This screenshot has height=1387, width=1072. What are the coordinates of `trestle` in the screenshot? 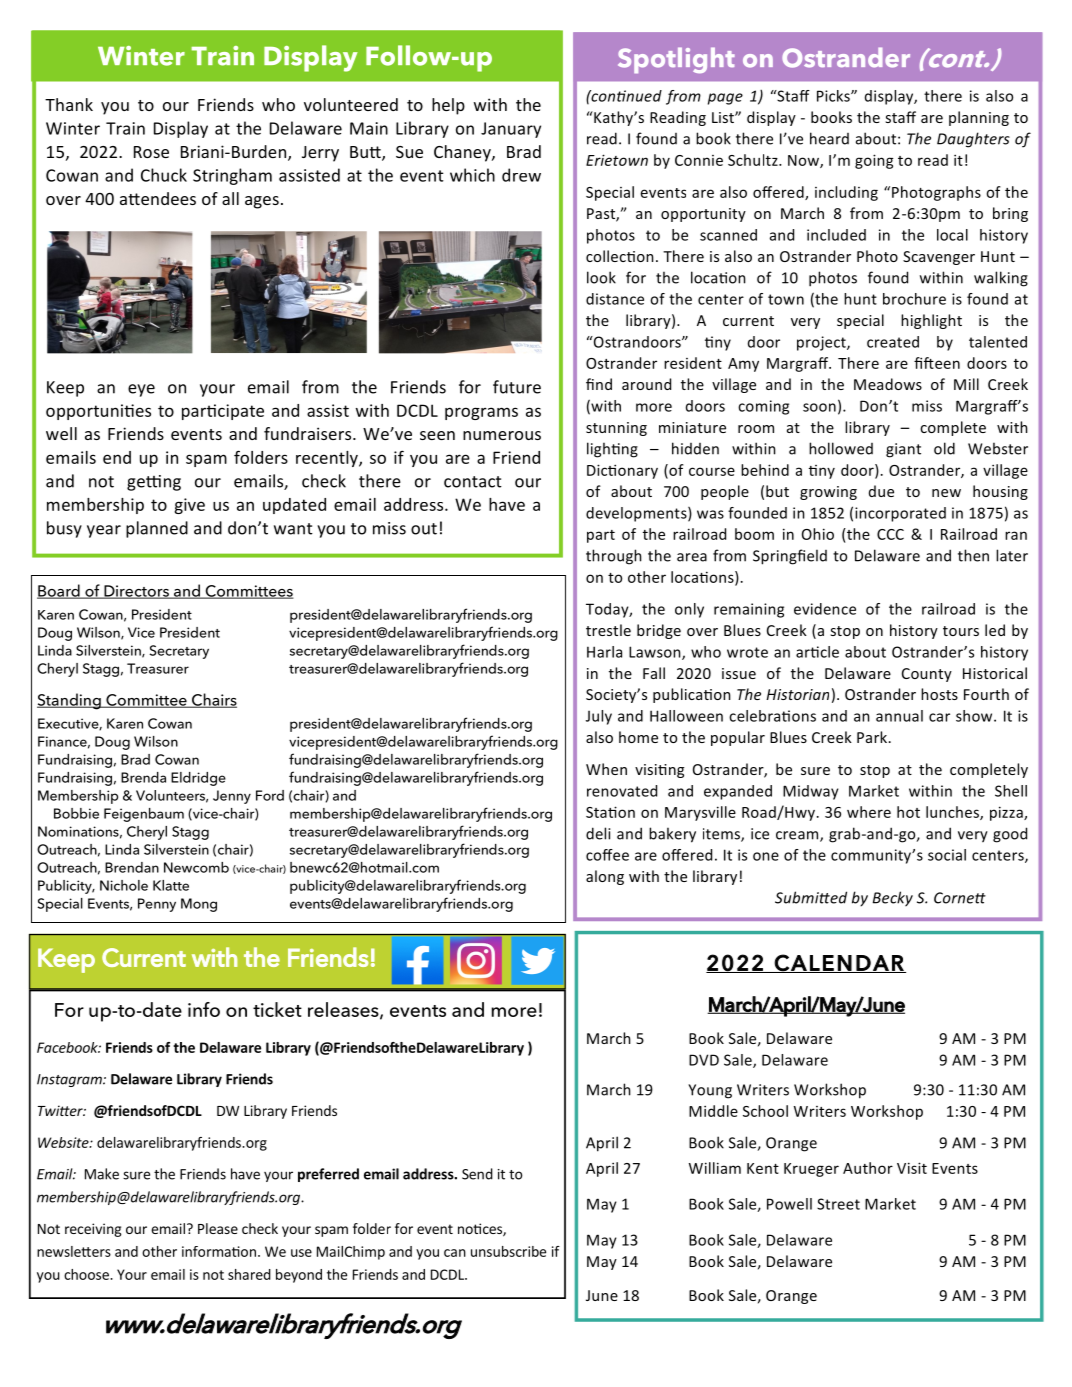 It's located at (608, 630).
